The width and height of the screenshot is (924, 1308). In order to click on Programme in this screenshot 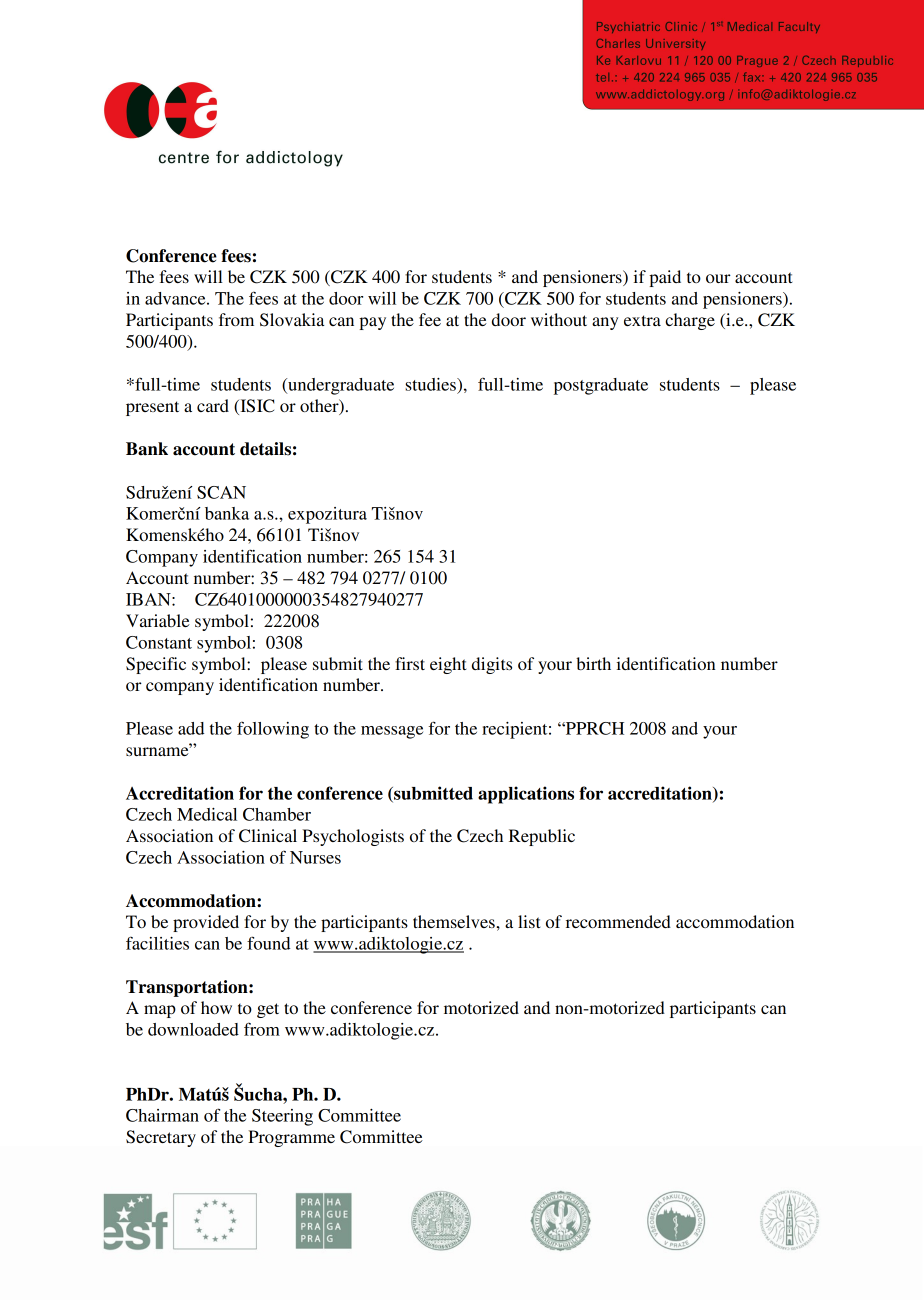, I will do `click(291, 1138)`.
